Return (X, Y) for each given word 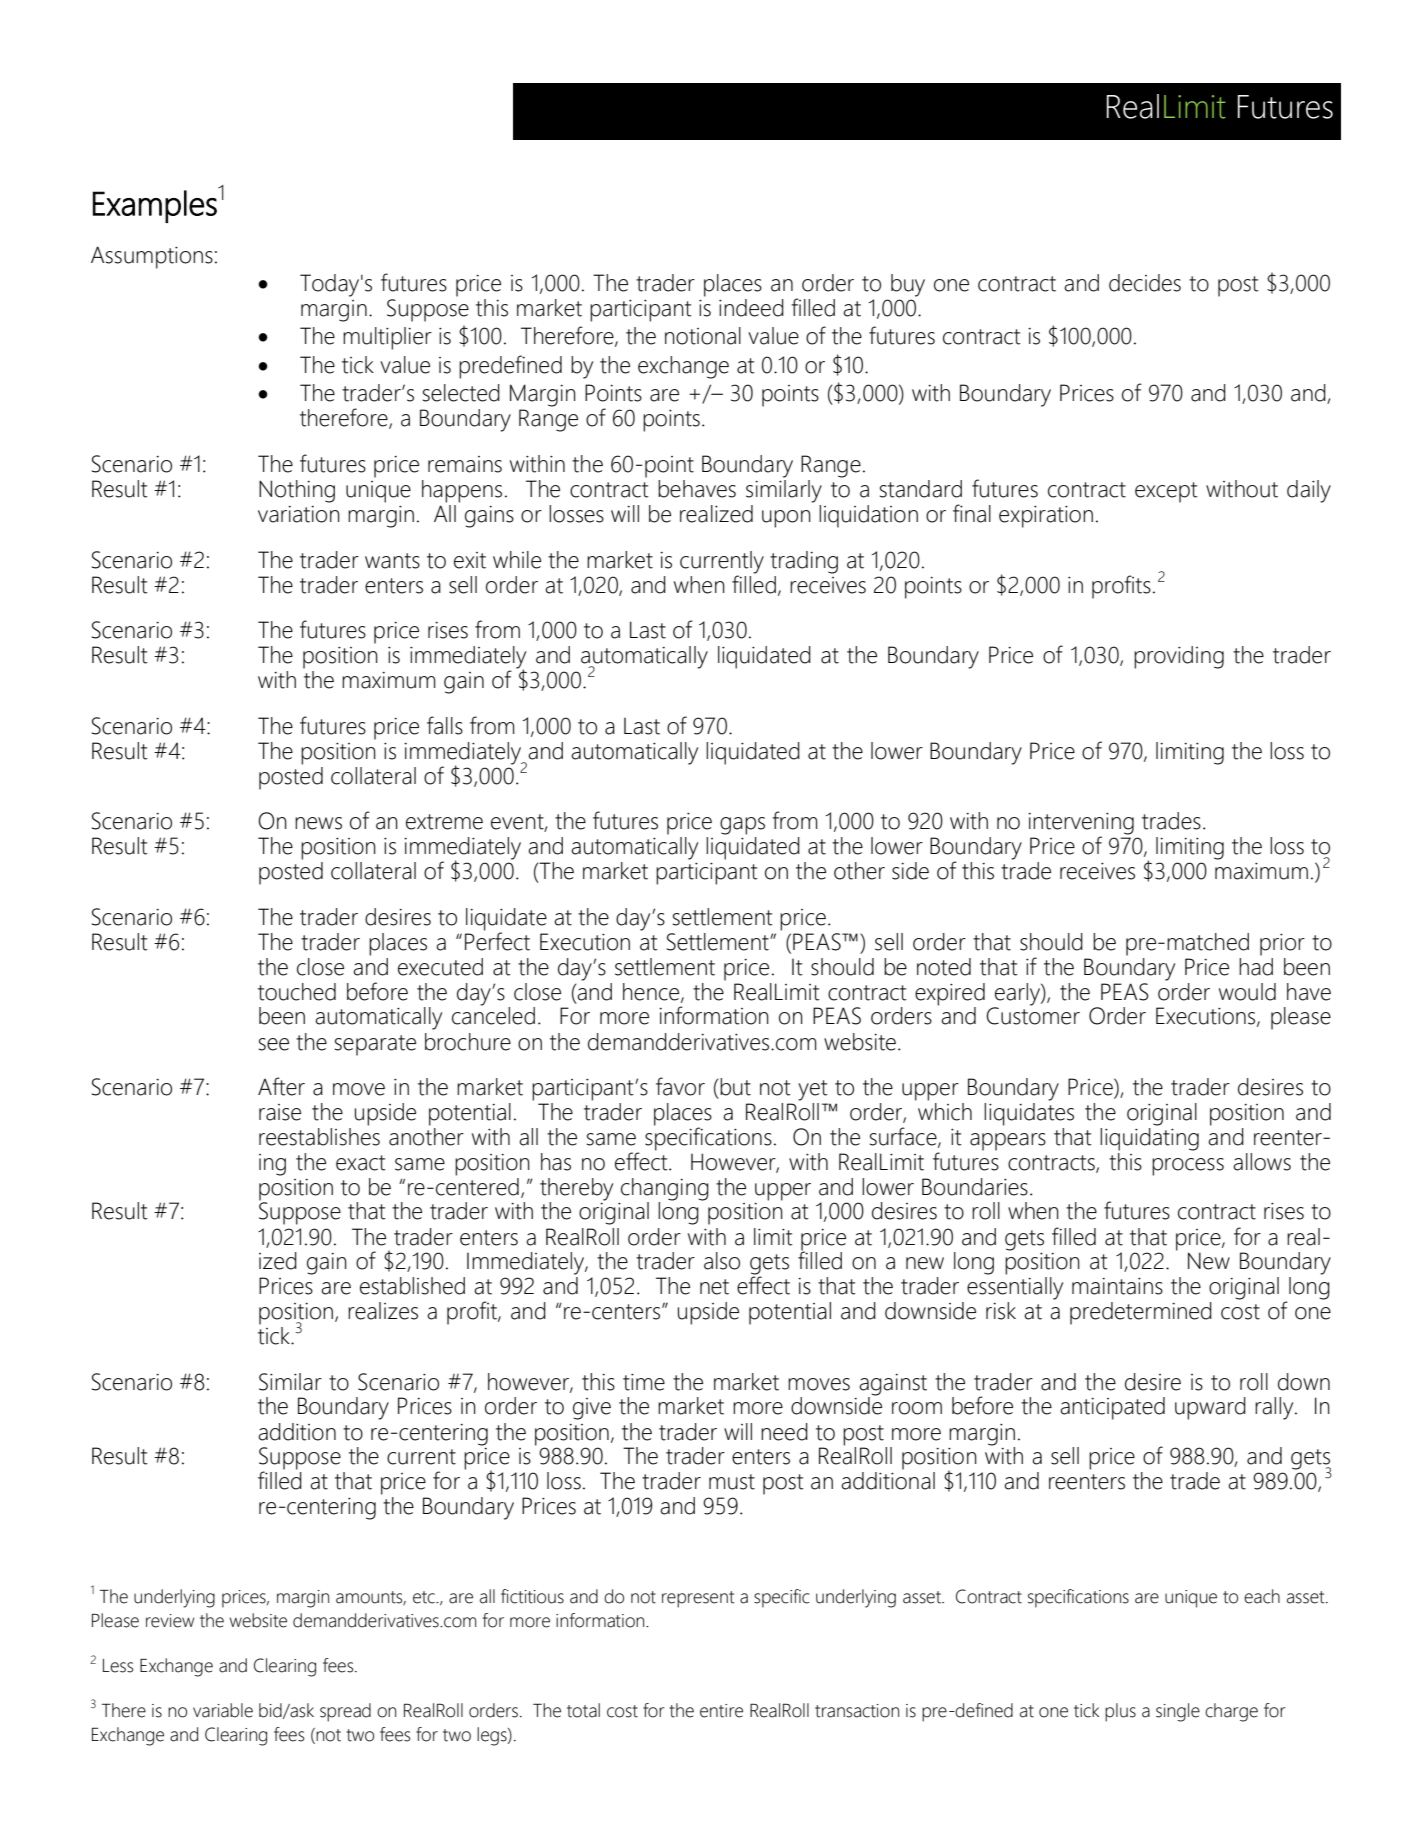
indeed (751, 308)
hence (652, 992)
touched (297, 992)
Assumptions (152, 257)
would (1247, 992)
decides (1145, 283)
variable (223, 1710)
